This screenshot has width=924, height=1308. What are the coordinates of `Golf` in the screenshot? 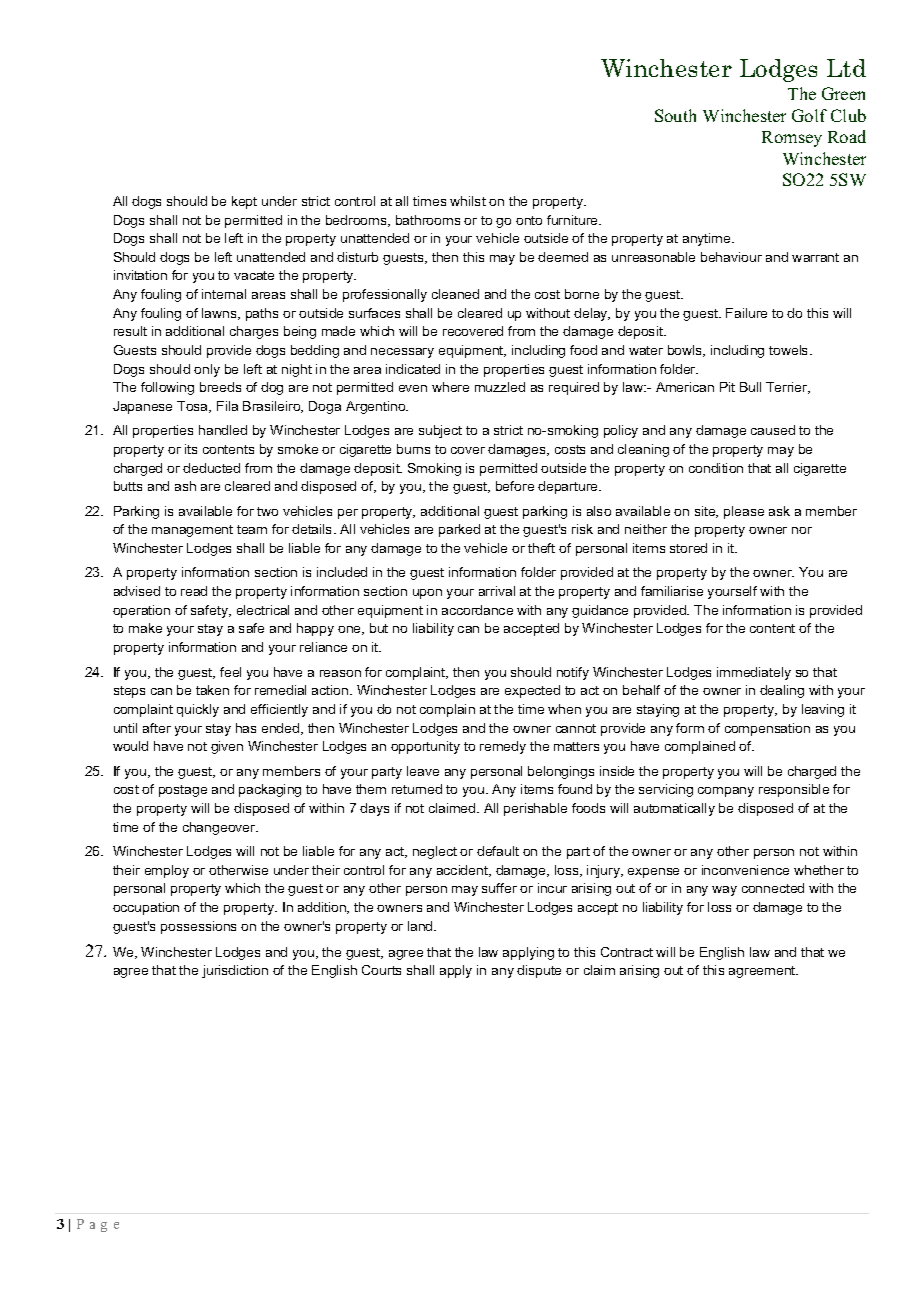 It's located at (809, 115).
